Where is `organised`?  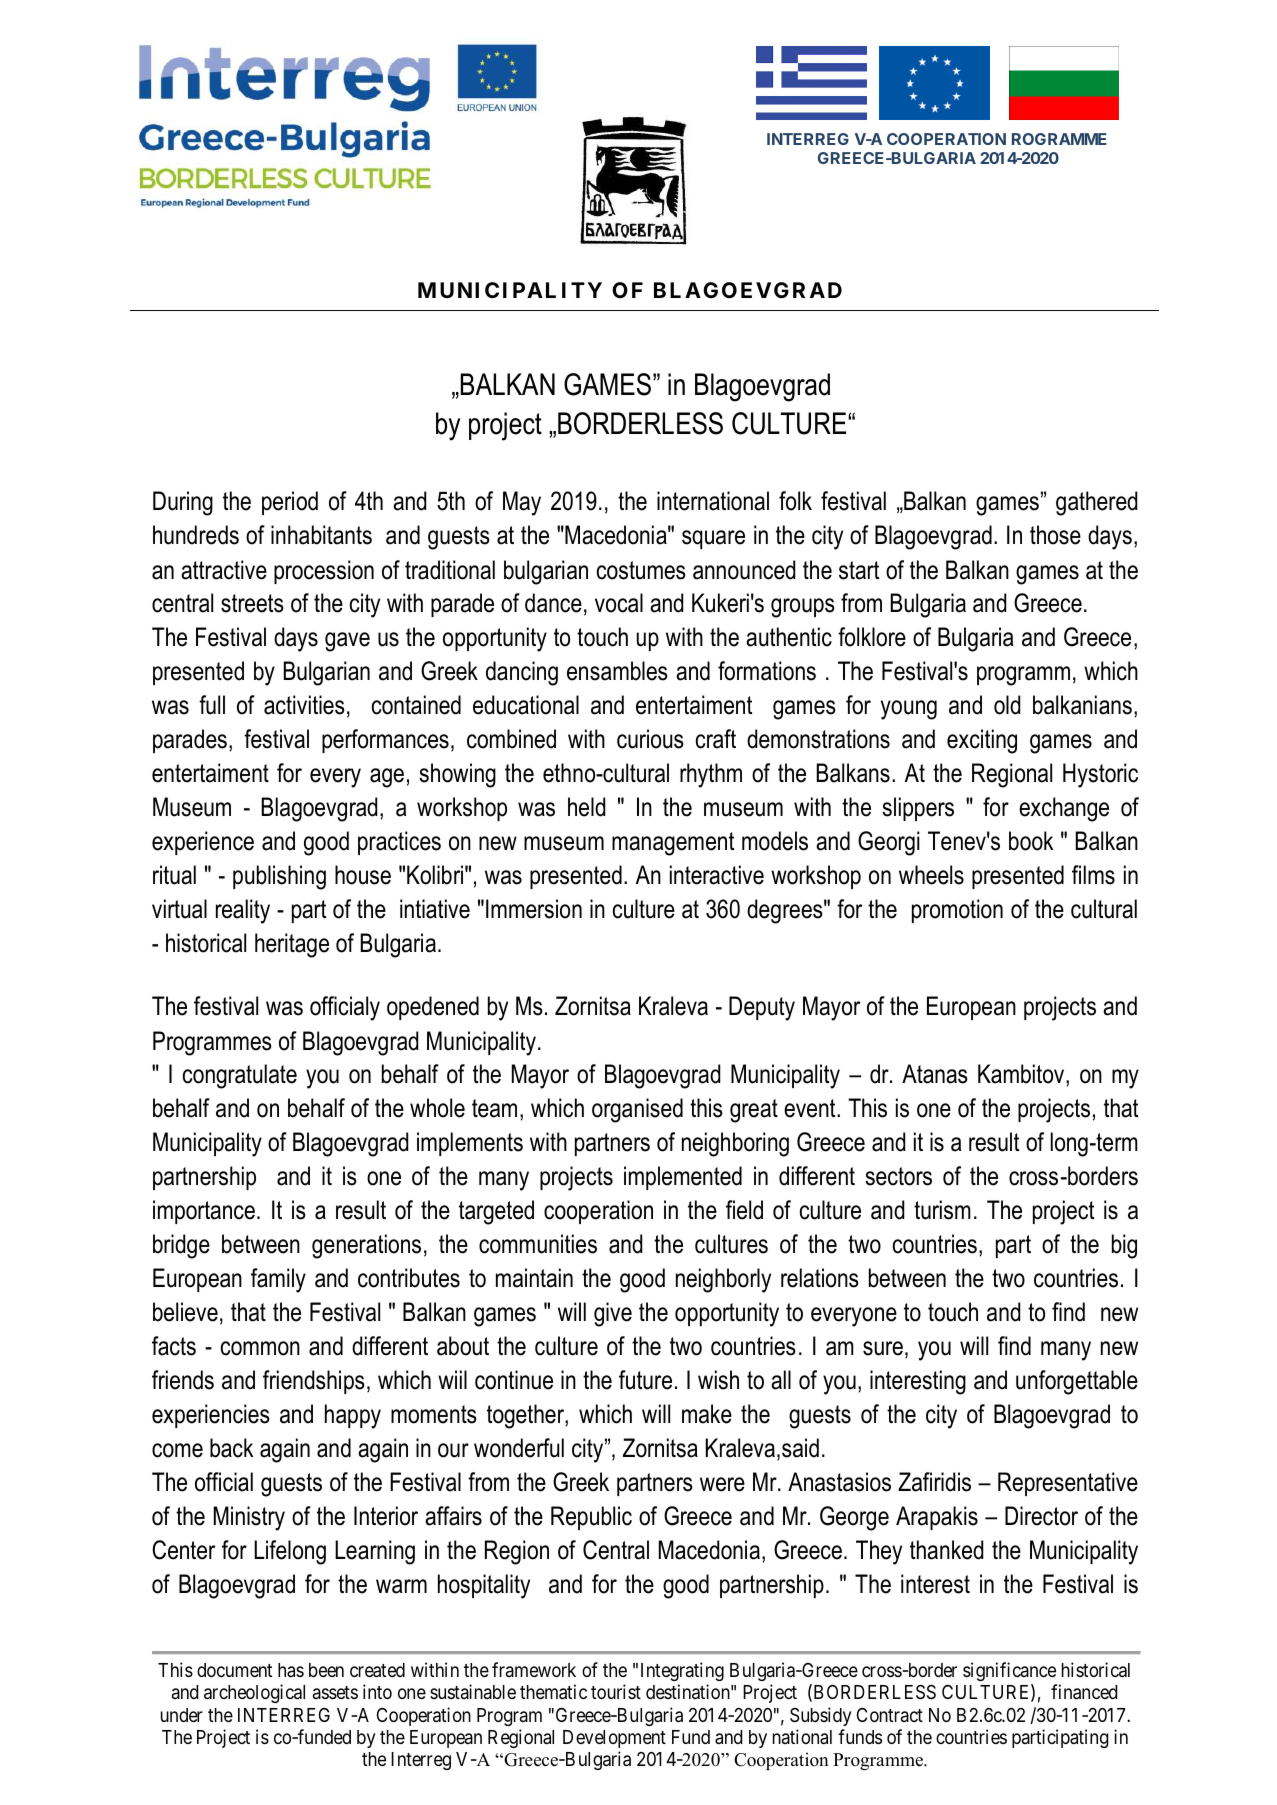 organised is located at coordinates (637, 1110).
